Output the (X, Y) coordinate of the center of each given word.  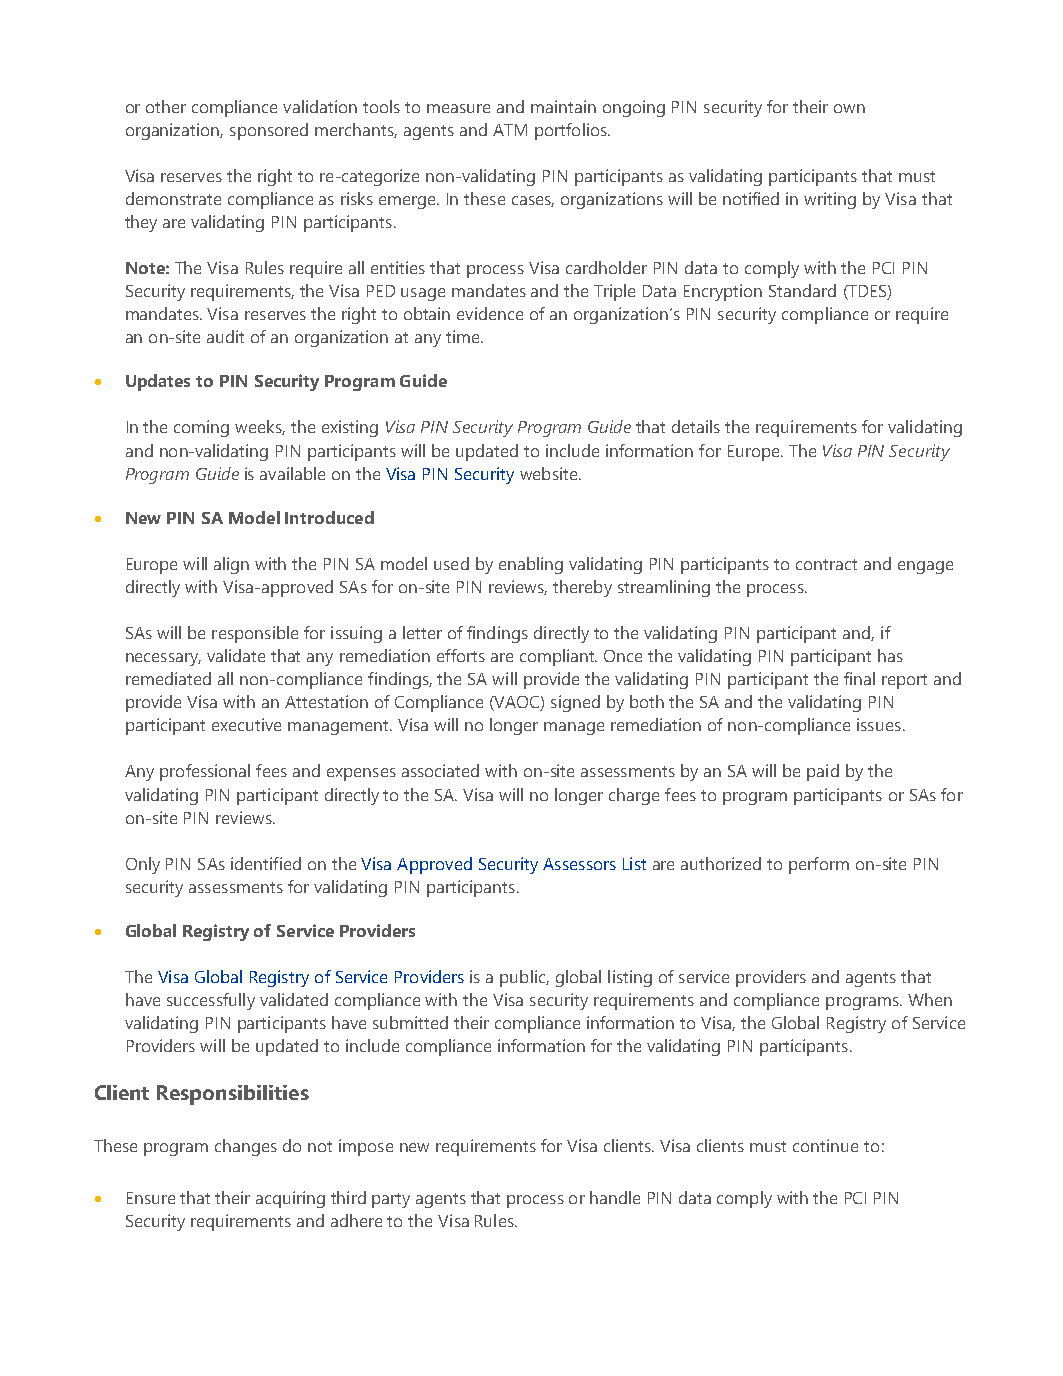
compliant (558, 657)
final (859, 678)
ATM (510, 130)
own (849, 108)
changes (246, 1147)
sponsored (269, 131)
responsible (255, 634)
